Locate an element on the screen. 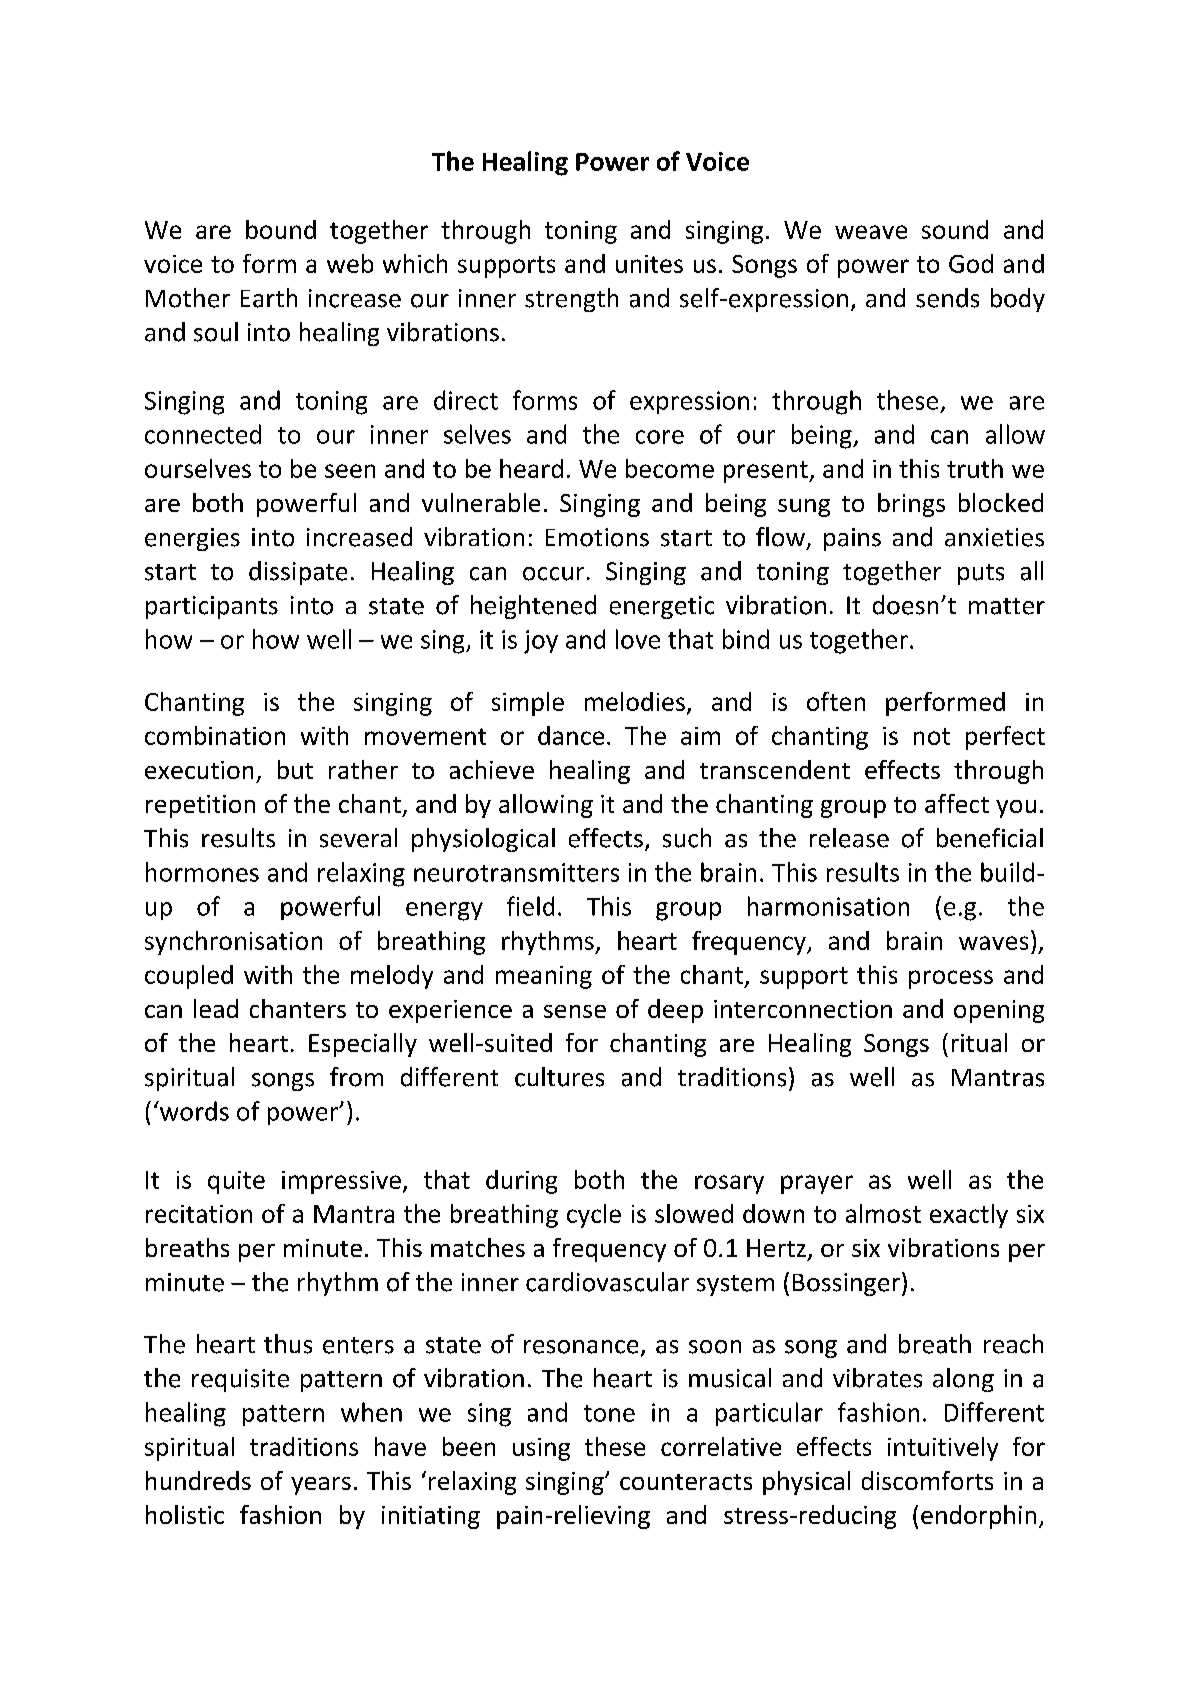  combination is located at coordinates (215, 735).
